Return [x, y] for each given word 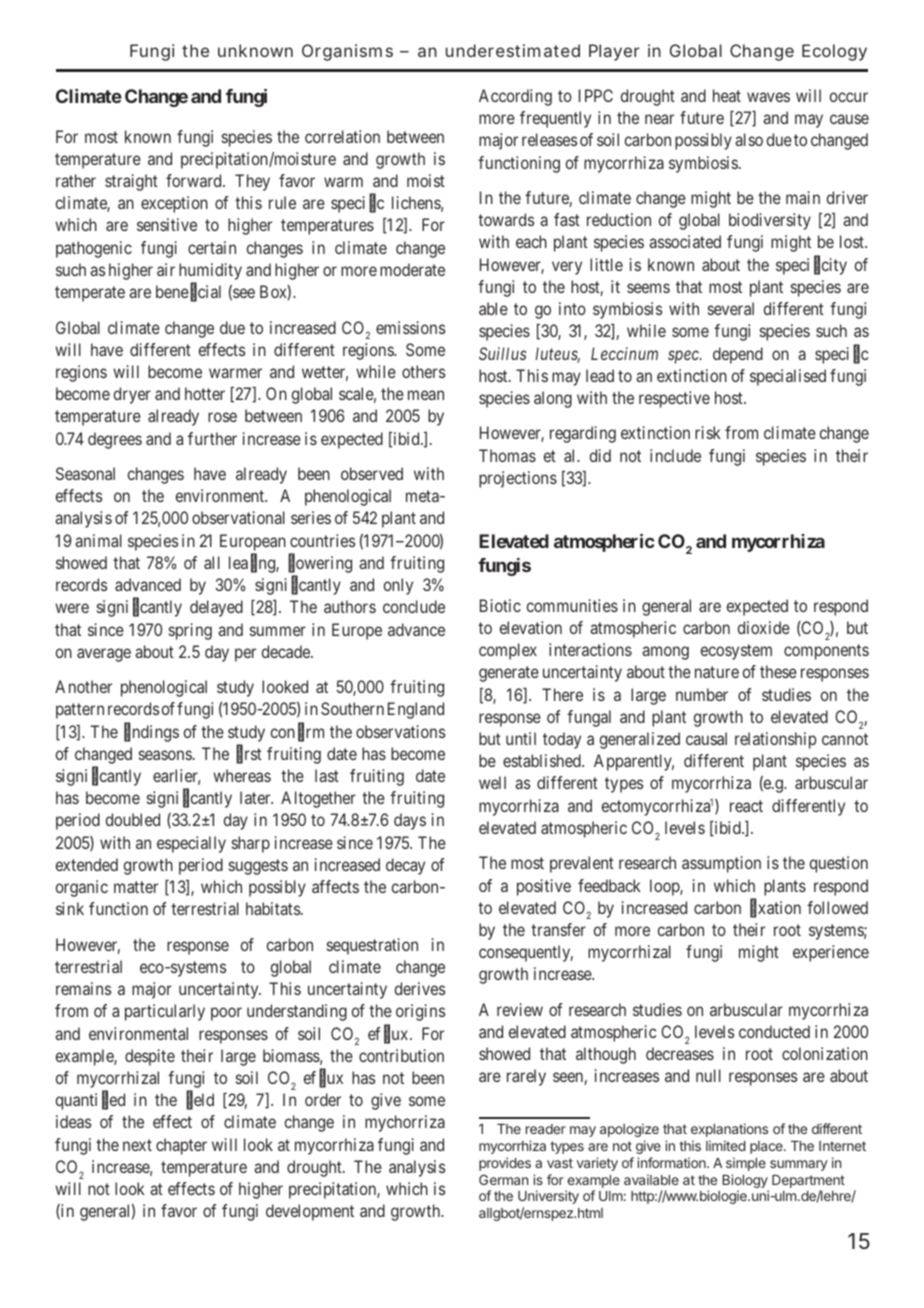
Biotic [500, 605]
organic [82, 888]
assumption [721, 864]
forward [195, 180]
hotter [205, 393]
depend [738, 355]
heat [727, 95]
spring [190, 631]
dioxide [764, 627]
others [423, 371]
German [503, 1179]
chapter [181, 1146]
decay [405, 866]
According [515, 97]
